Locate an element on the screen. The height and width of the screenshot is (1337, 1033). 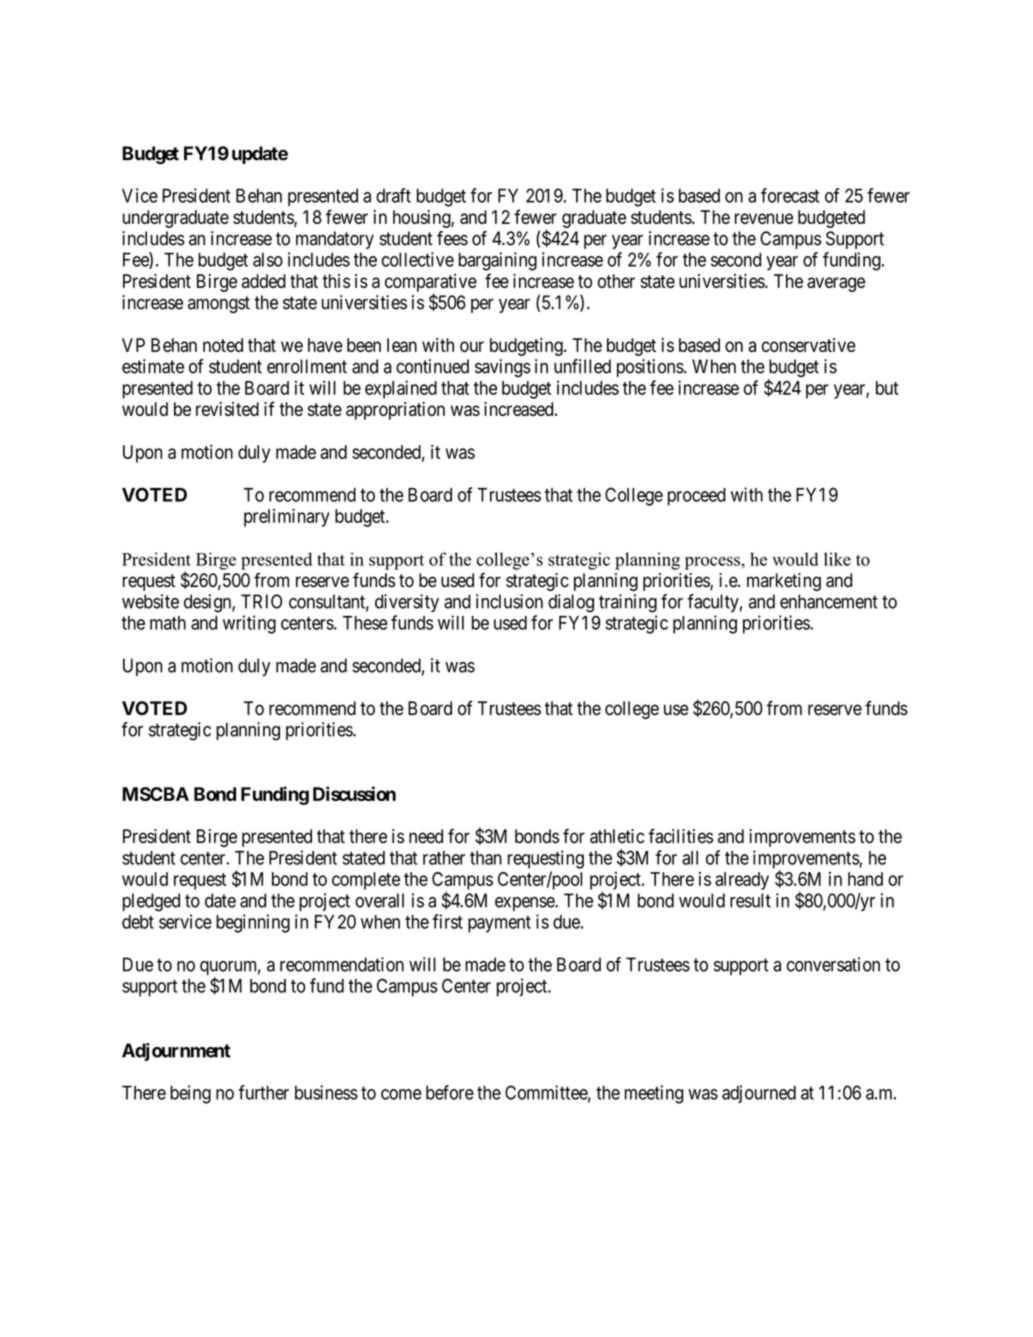
also is located at coordinates (268, 259).
